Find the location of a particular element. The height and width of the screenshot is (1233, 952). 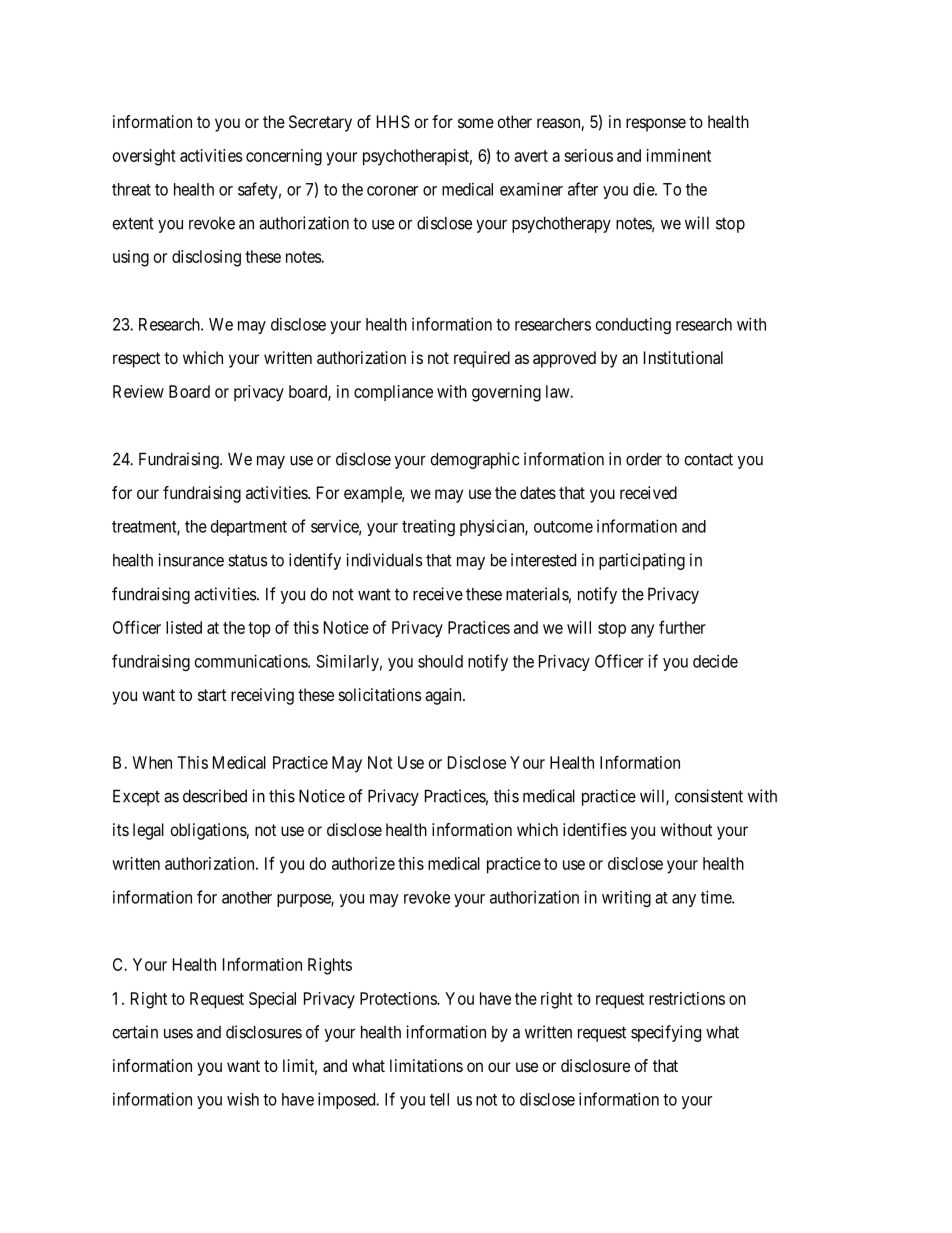

listed is located at coordinates (184, 627).
